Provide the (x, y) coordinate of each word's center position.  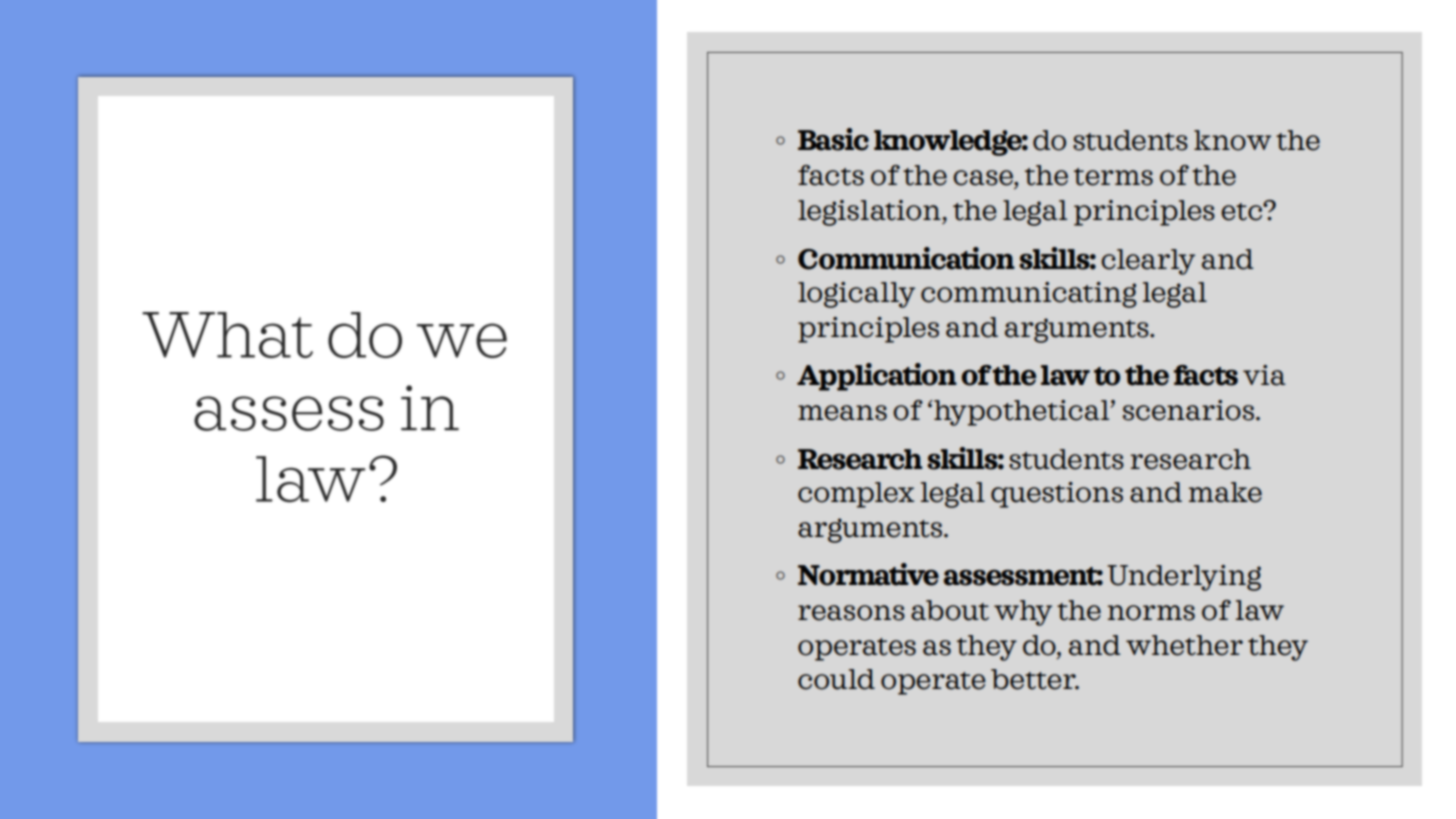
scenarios (1190, 410)
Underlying (1184, 578)
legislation (870, 213)
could (836, 679)
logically (856, 295)
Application (877, 377)
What (227, 335)
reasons (851, 613)
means (842, 413)
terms (1113, 177)
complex (856, 495)
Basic (833, 139)
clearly (1148, 262)
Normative (868, 574)
